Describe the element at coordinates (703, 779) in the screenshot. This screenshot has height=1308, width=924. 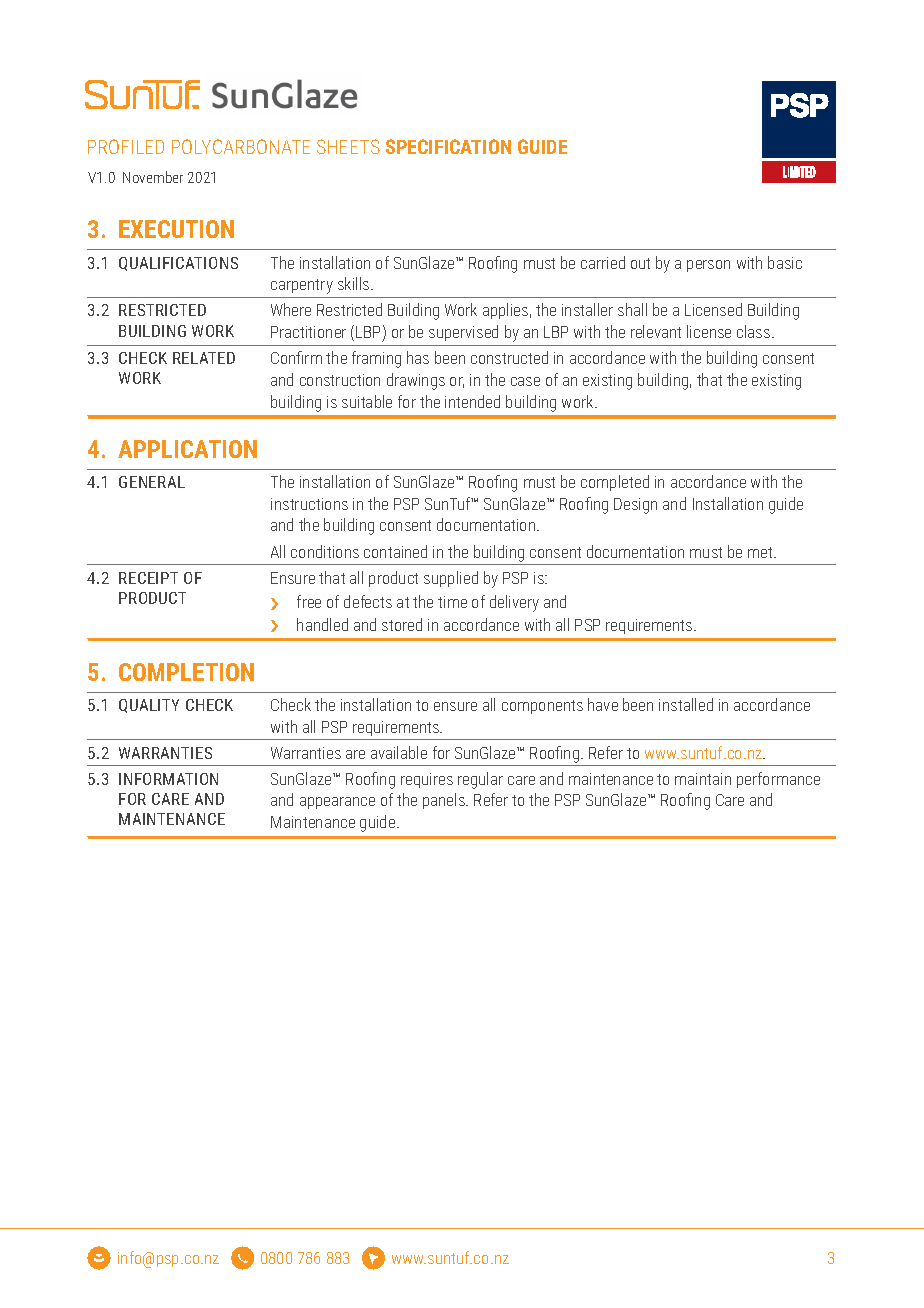
I see `maintain` at that location.
